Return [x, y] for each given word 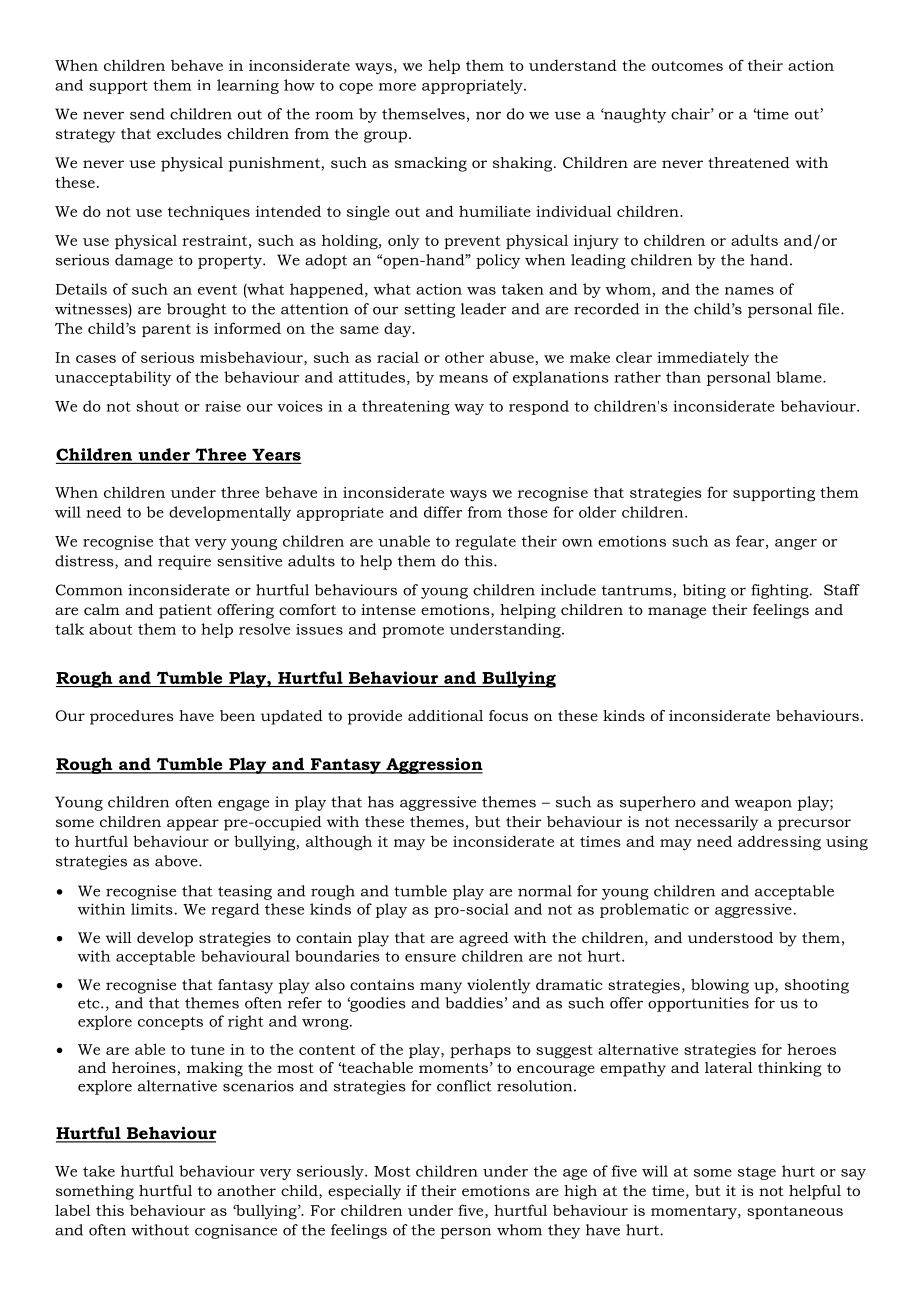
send [147, 114]
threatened [749, 162]
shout [157, 406]
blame [800, 377]
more [397, 87]
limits [152, 909]
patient [185, 611]
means [463, 379]
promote [413, 631]
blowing [720, 986]
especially [364, 1192]
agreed [484, 939]
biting [704, 591]
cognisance [236, 1231]
